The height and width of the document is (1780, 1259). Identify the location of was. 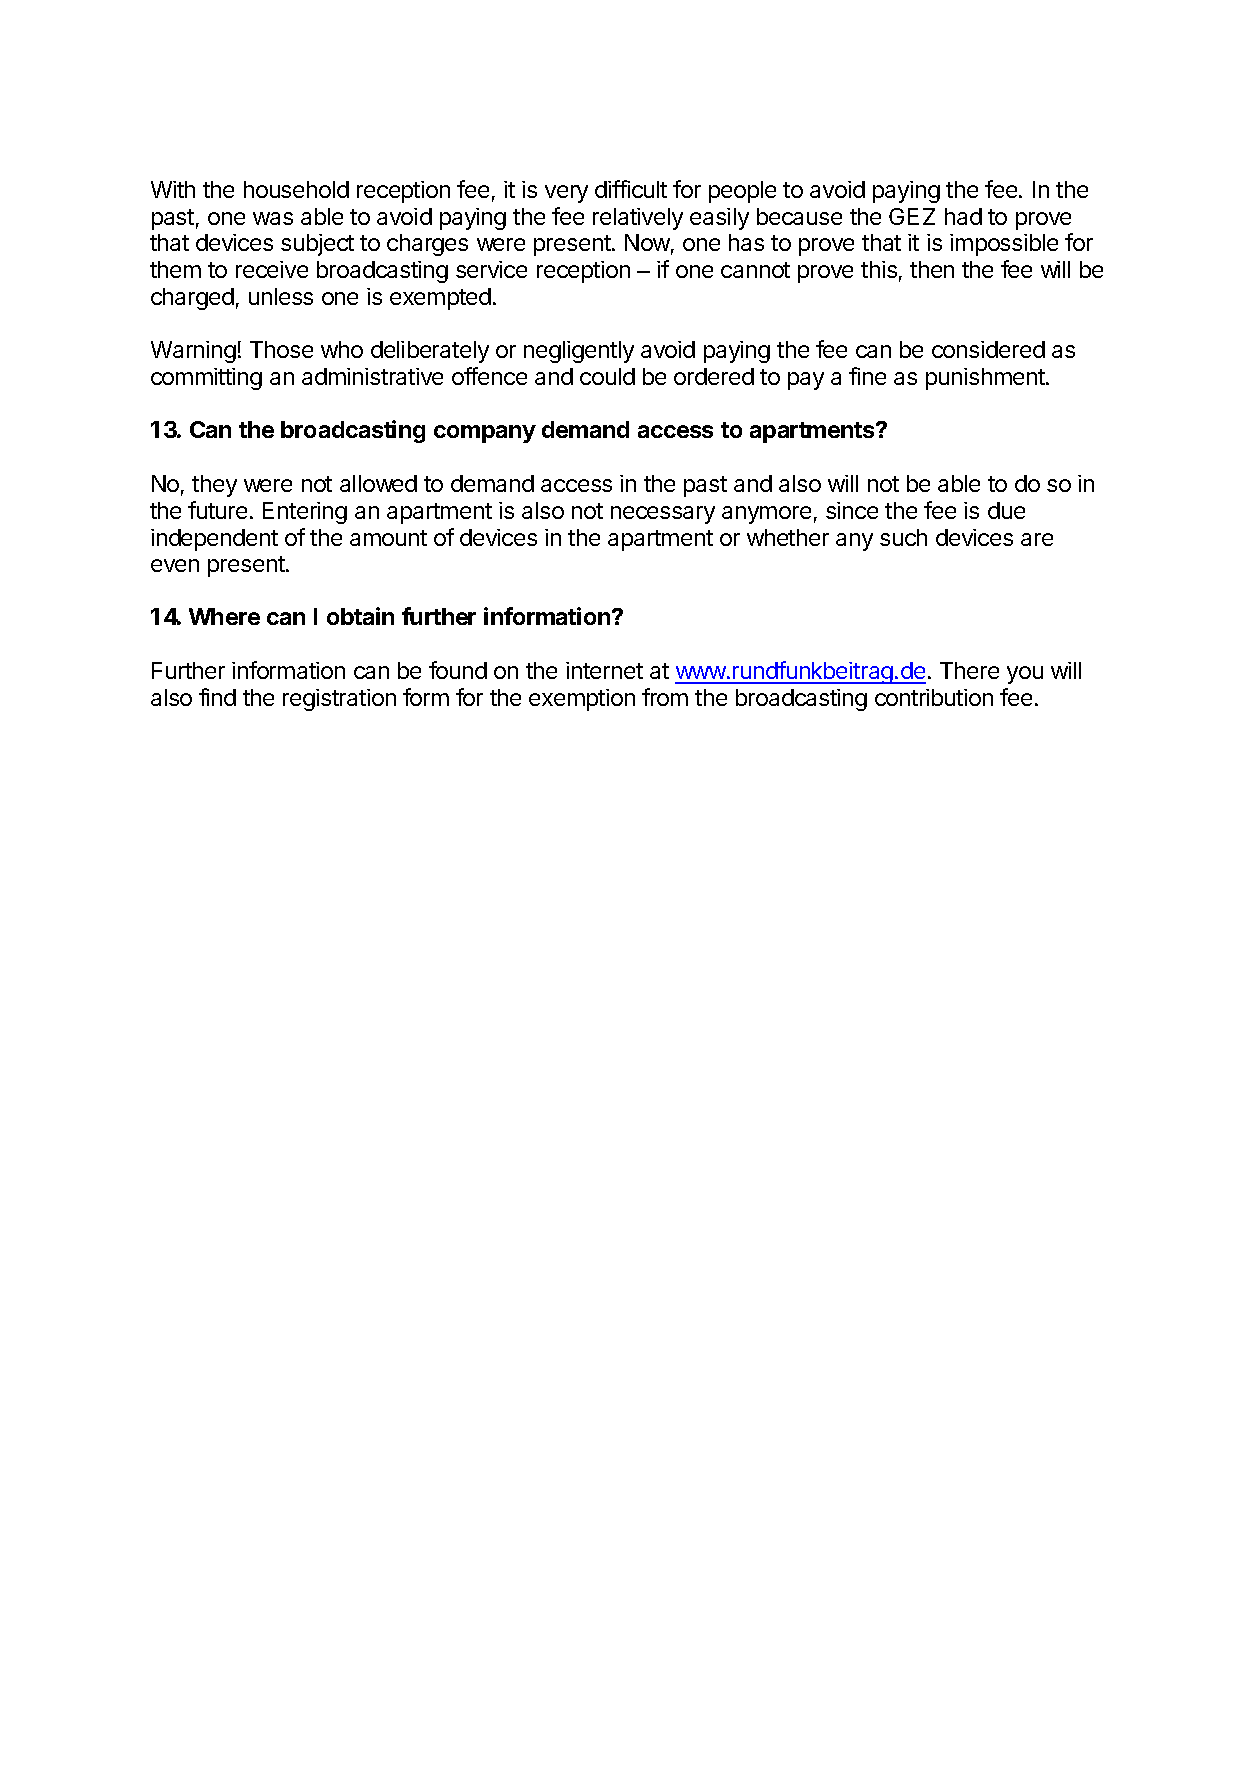
(273, 218).
